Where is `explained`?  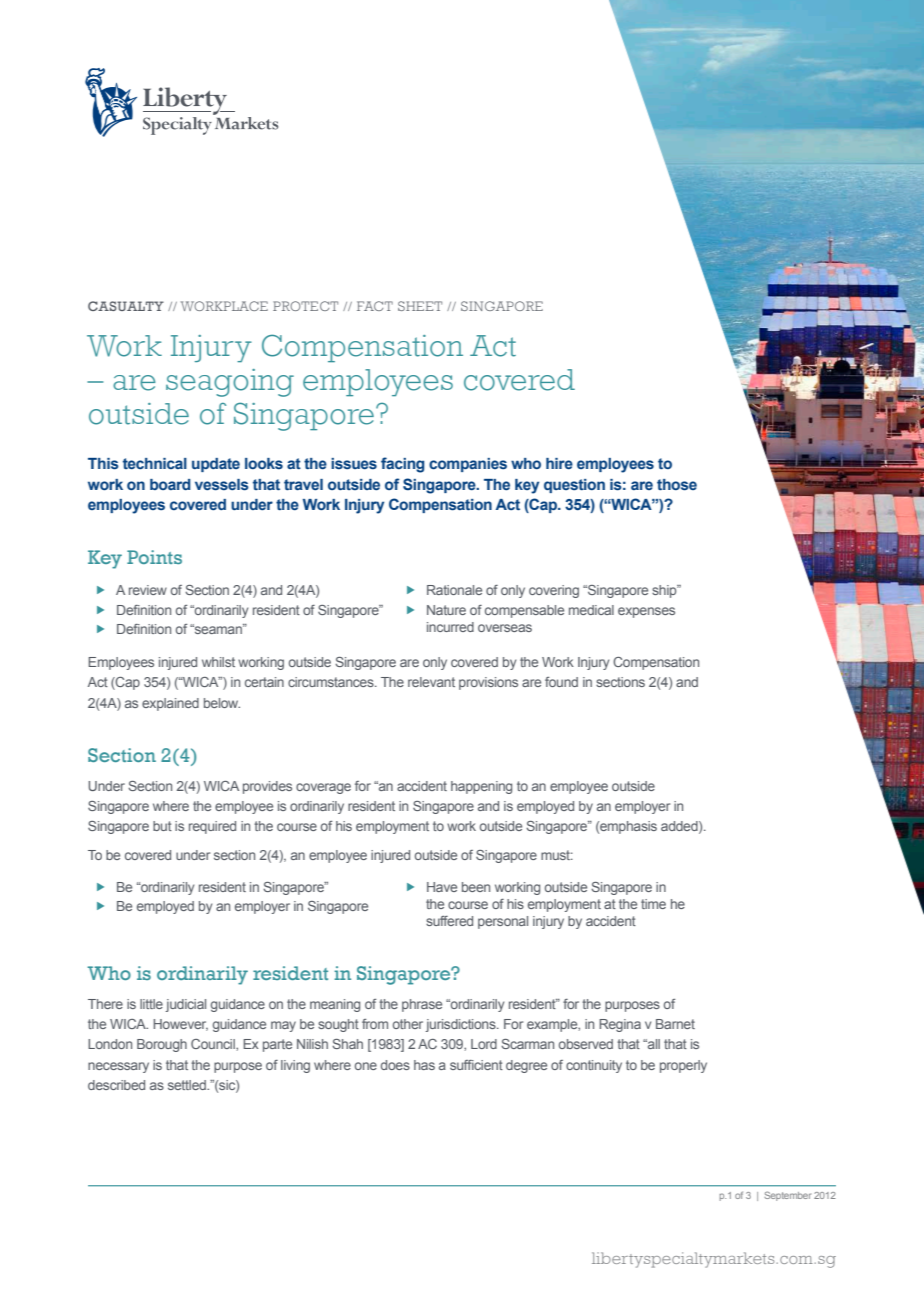 explained is located at coordinates (170, 704).
